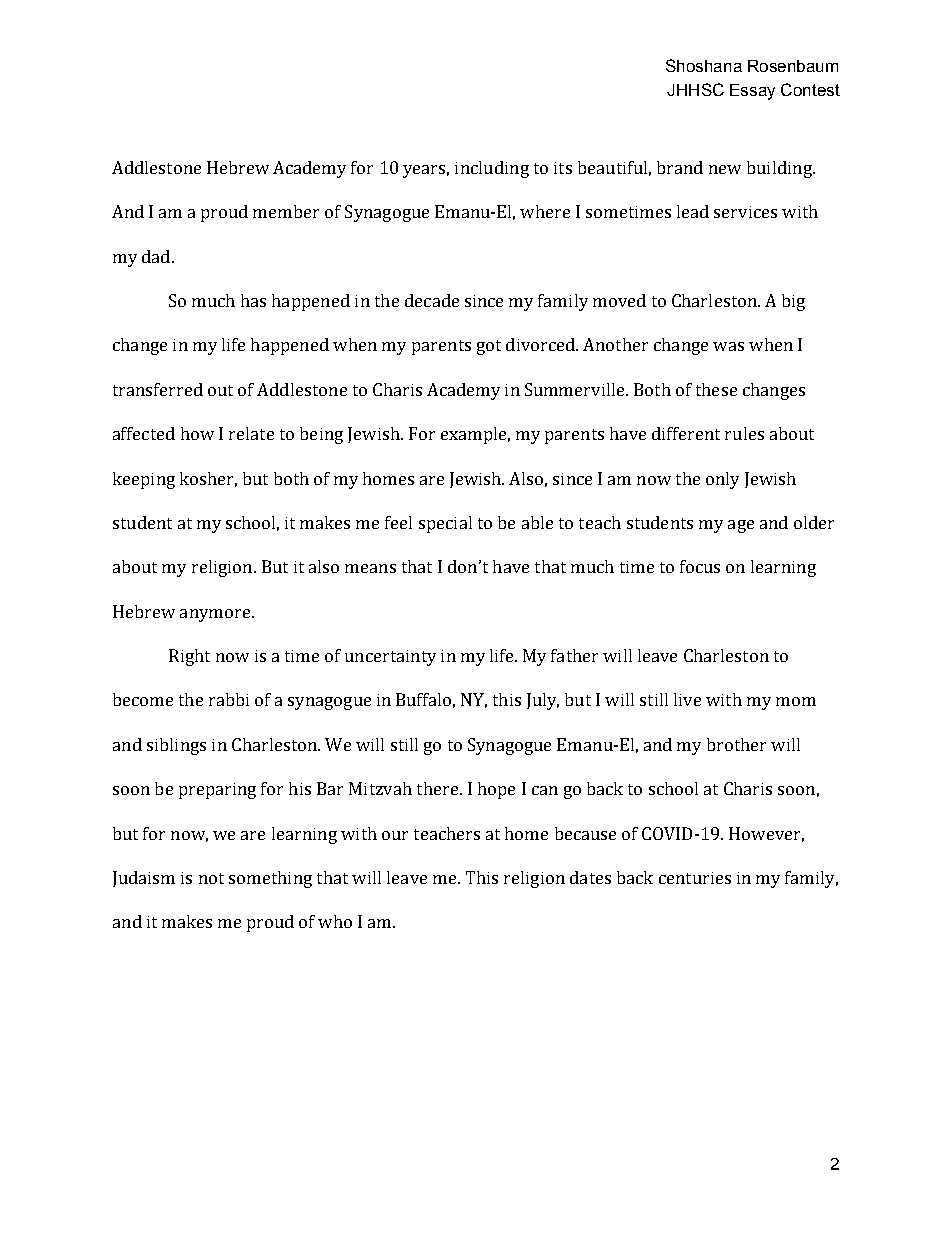 The height and width of the page is (1233, 952). Describe the element at coordinates (286, 211) in the page. I see `member` at that location.
